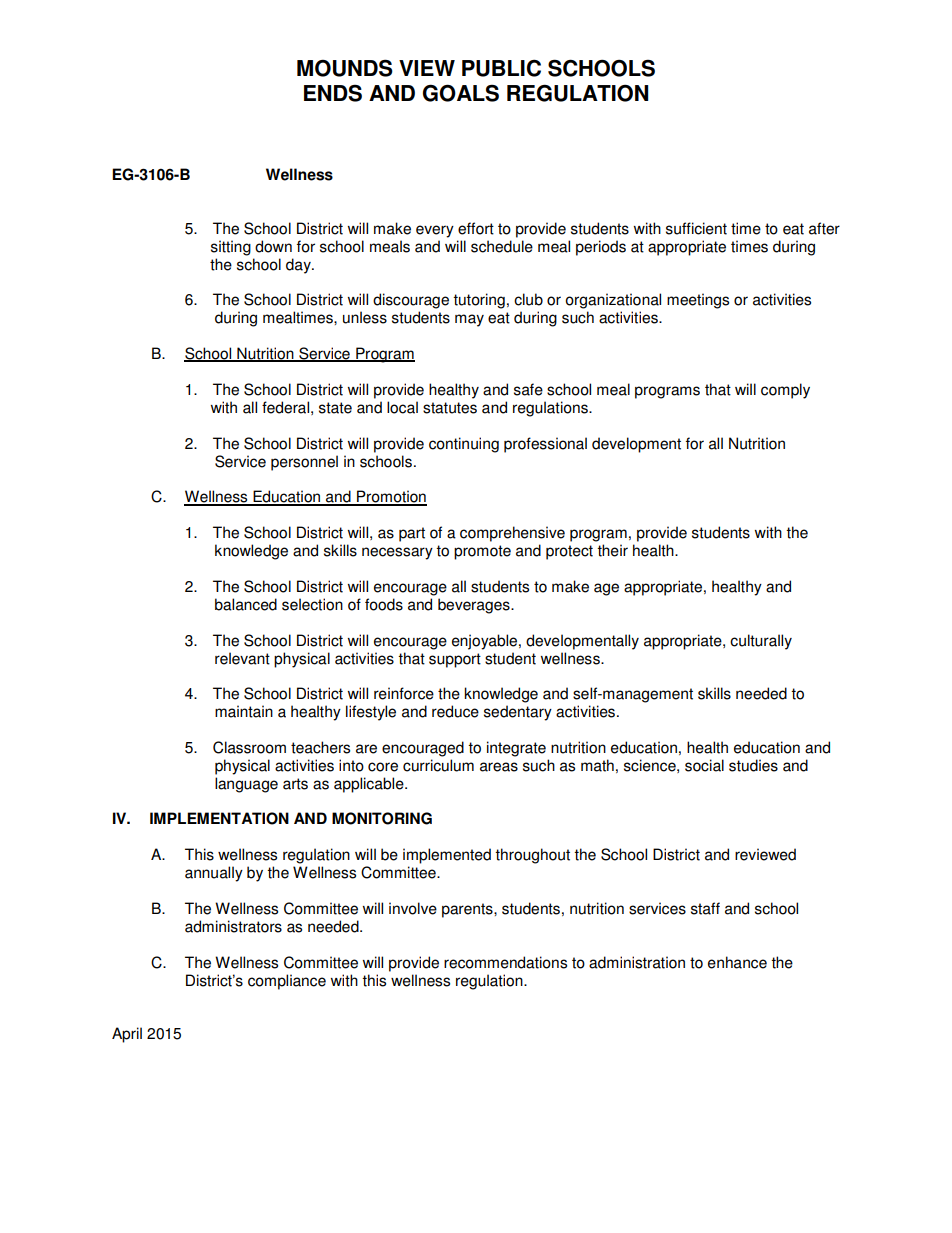  I want to click on balanced, so click(246, 604).
